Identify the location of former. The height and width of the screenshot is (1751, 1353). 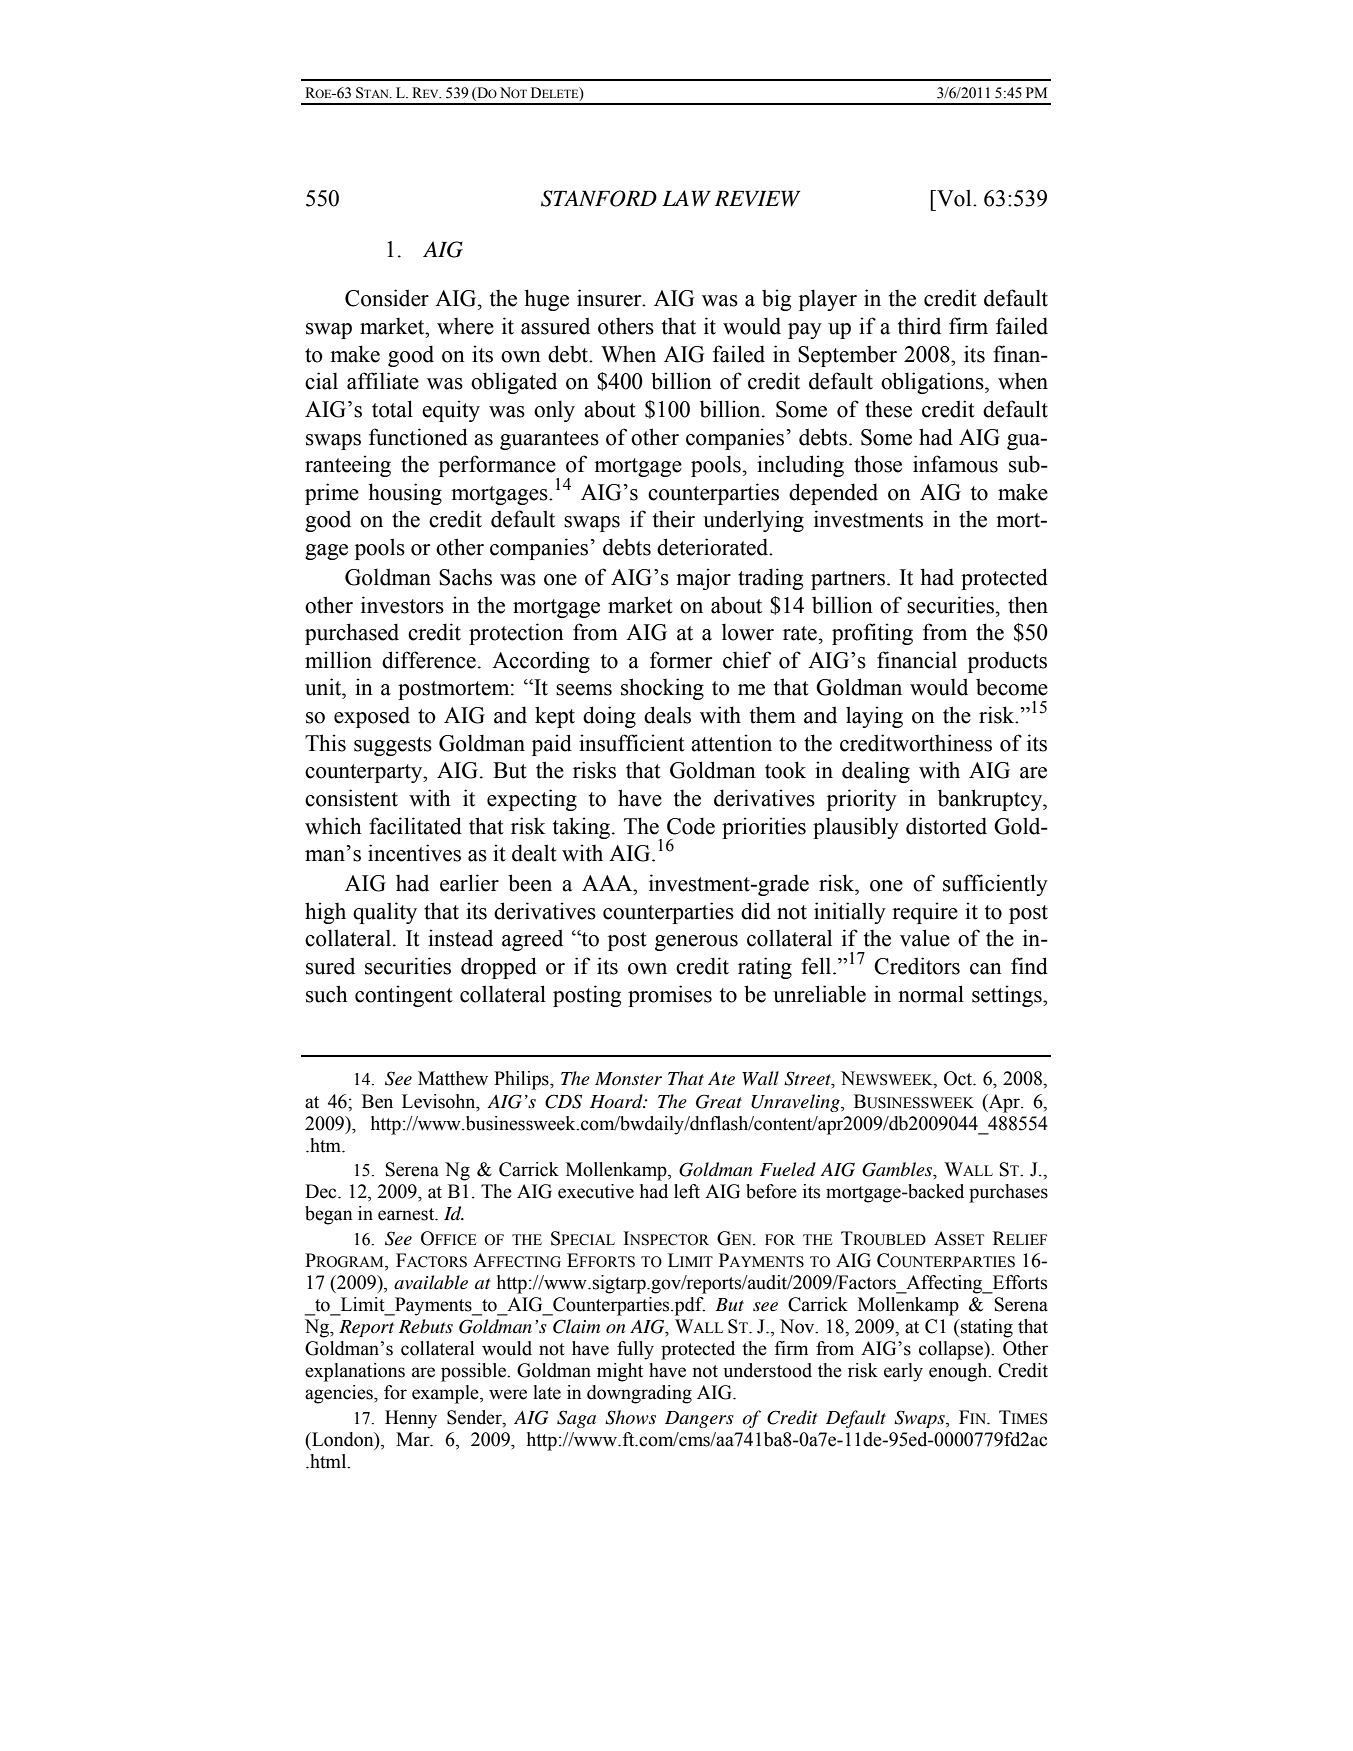
(681, 660).
